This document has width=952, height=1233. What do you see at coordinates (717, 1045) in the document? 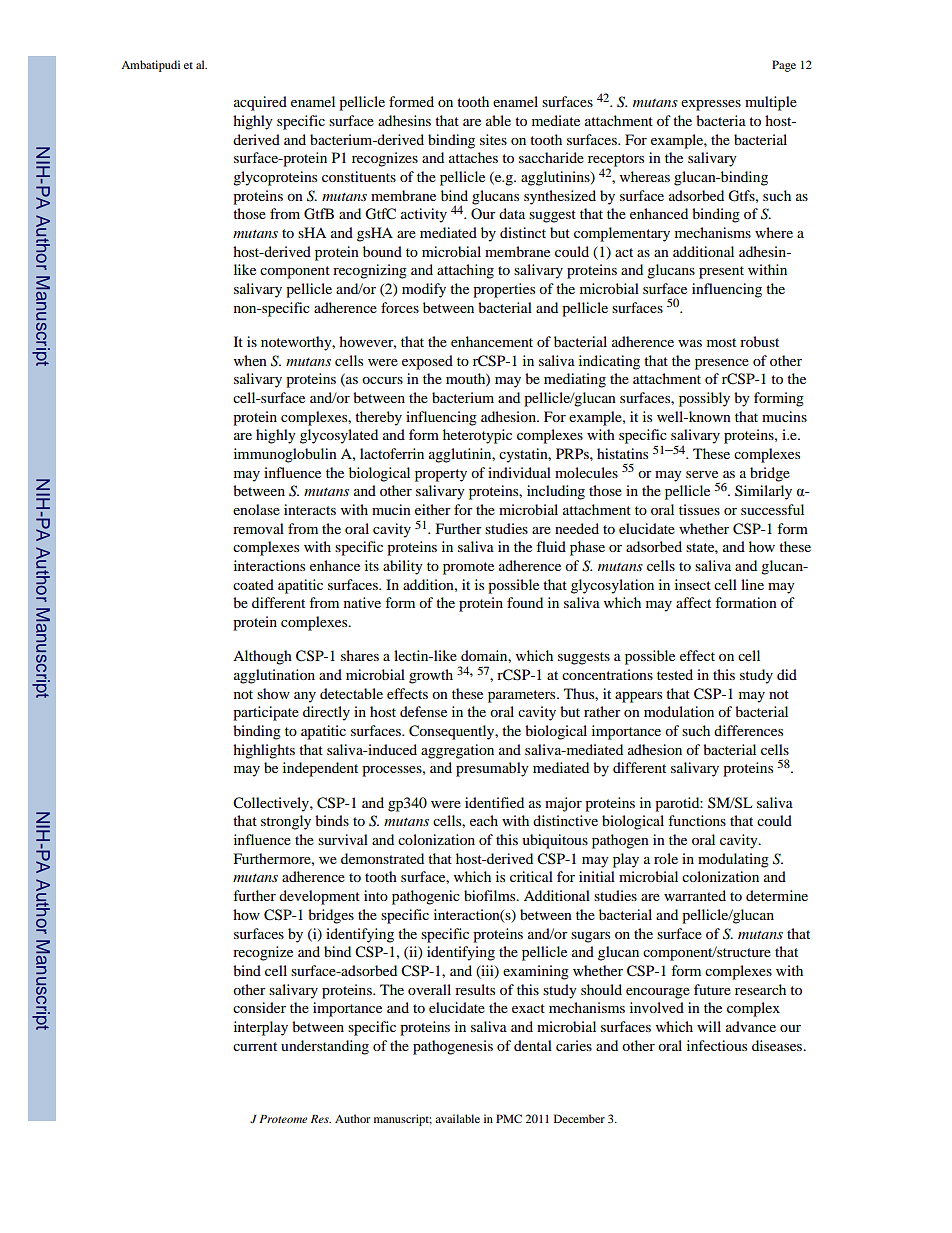
I see `infectious` at bounding box center [717, 1045].
